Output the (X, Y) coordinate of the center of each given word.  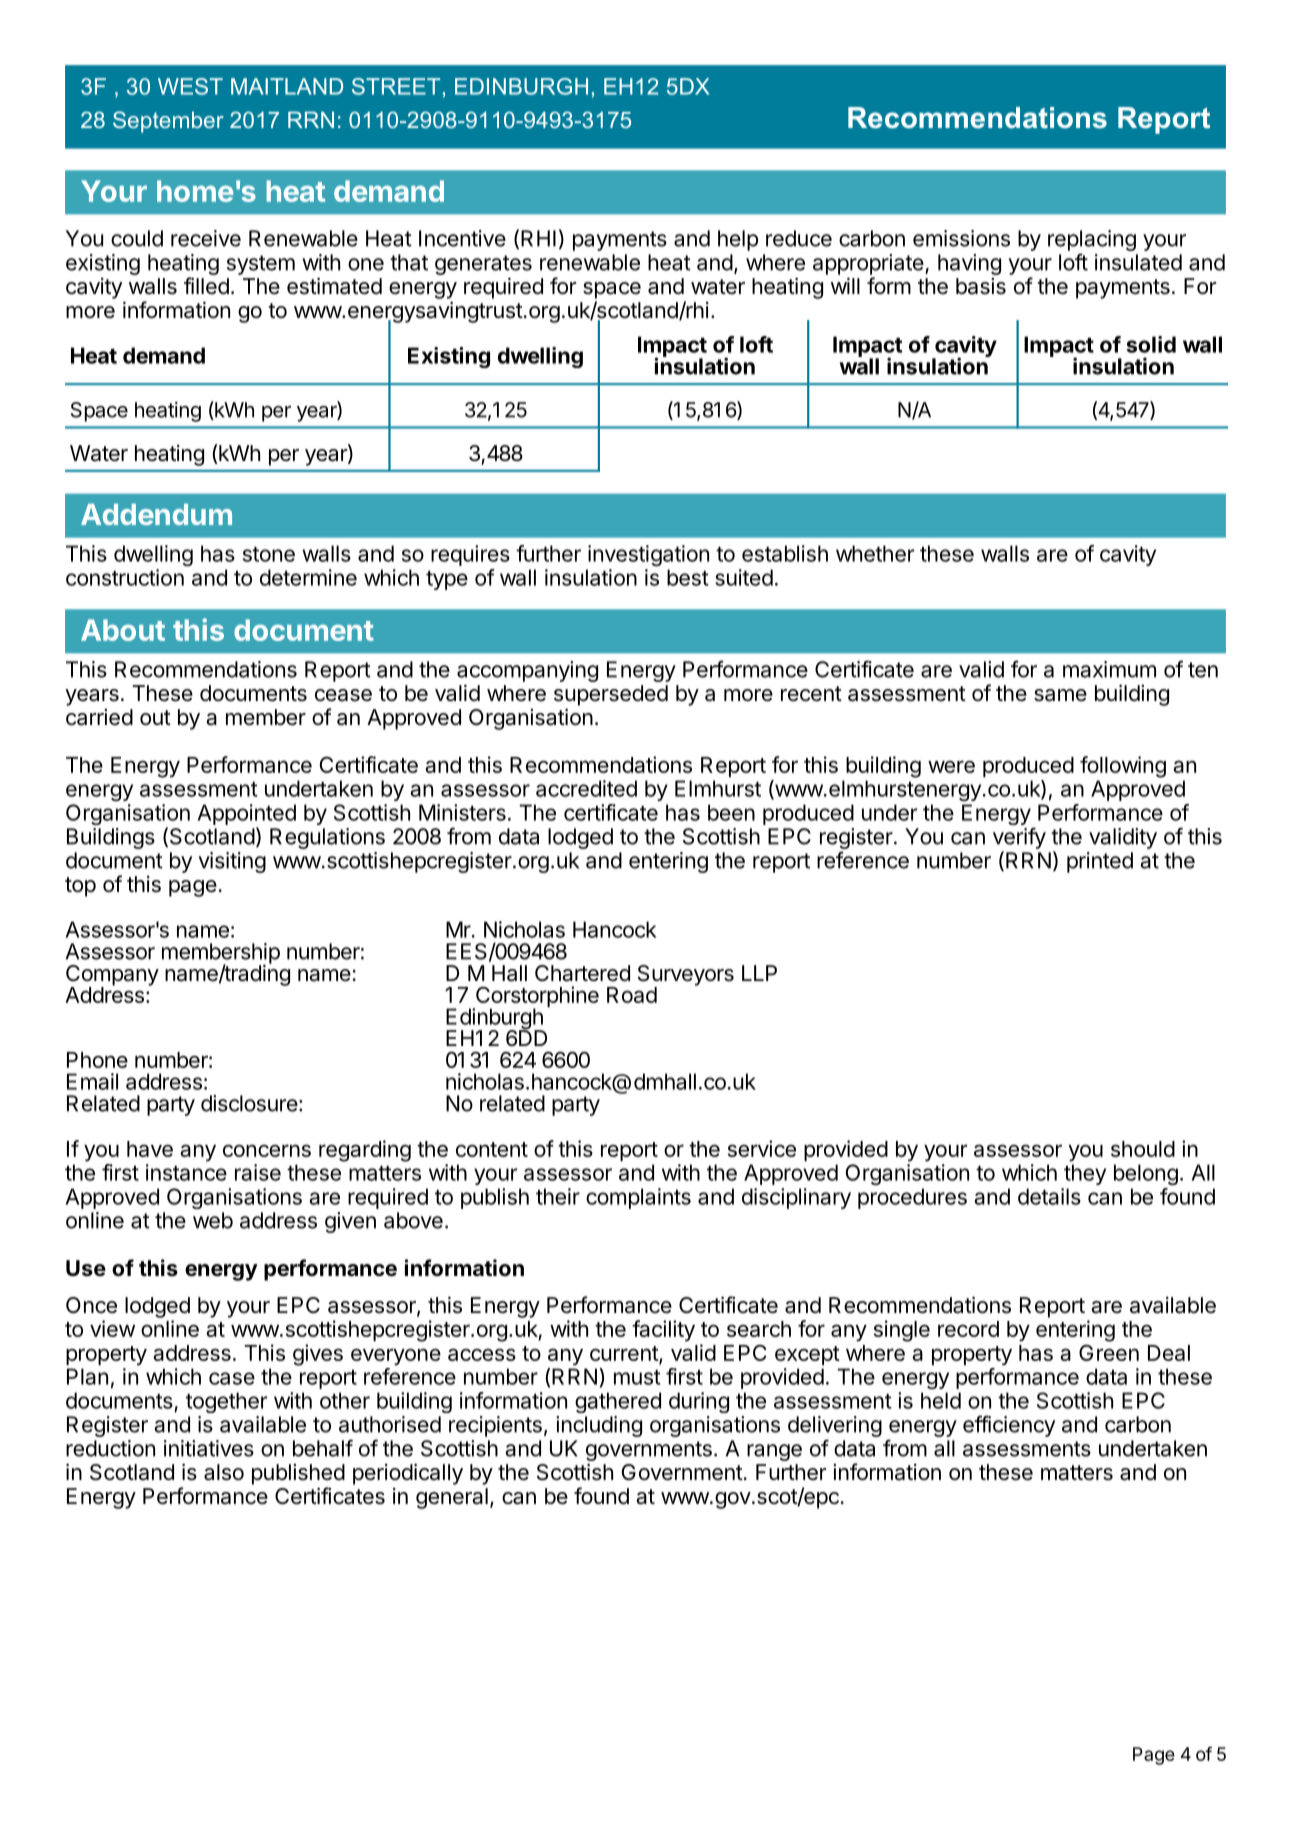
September (168, 122)
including (599, 1426)
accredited (586, 788)
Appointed (247, 814)
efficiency (1009, 1426)
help (738, 240)
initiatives (209, 1448)
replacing (1092, 240)
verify (1019, 838)
